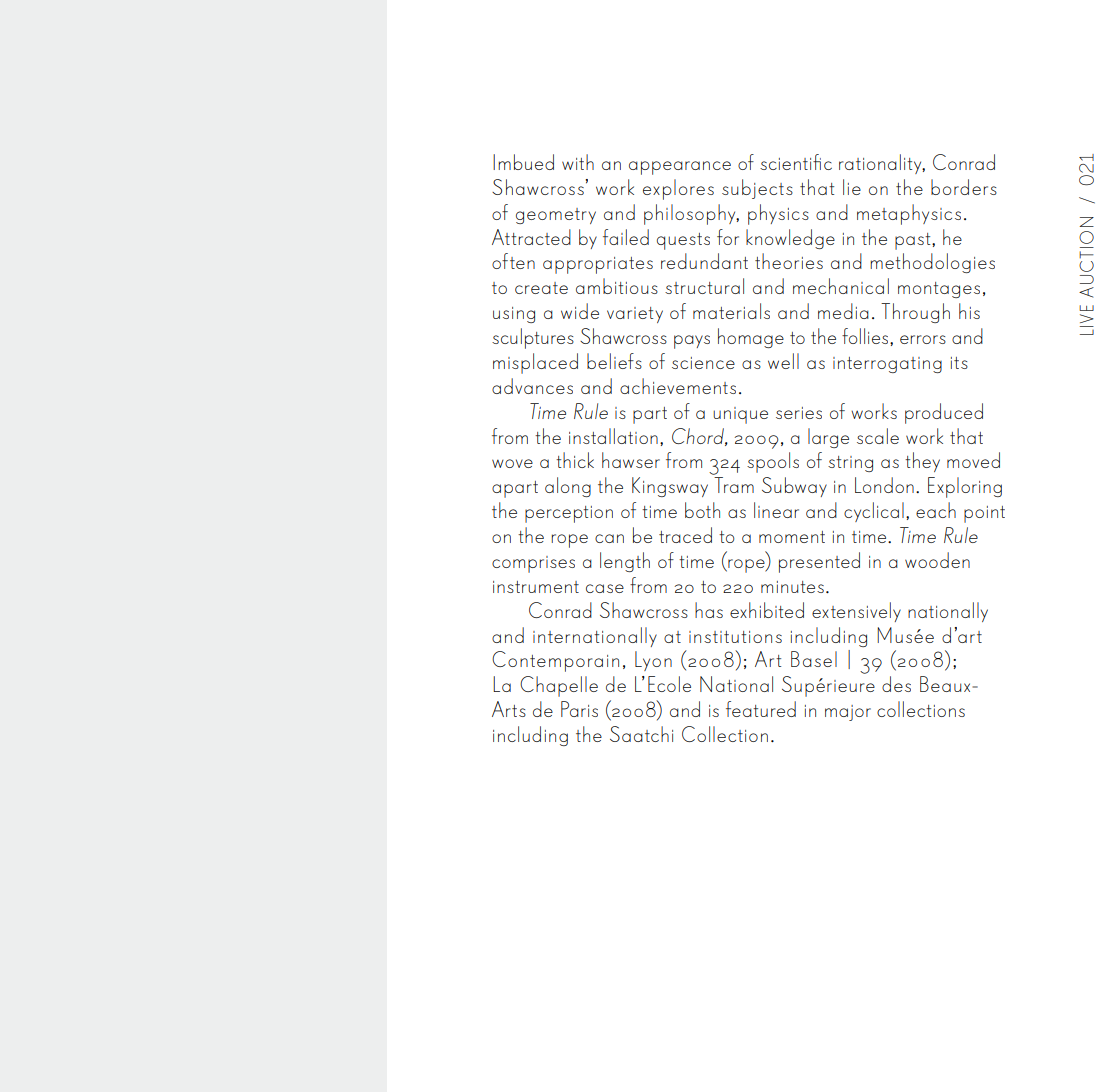 The width and height of the screenshot is (1115, 1092). What do you see at coordinates (579, 709) in the screenshot?
I see `Paris` at bounding box center [579, 709].
